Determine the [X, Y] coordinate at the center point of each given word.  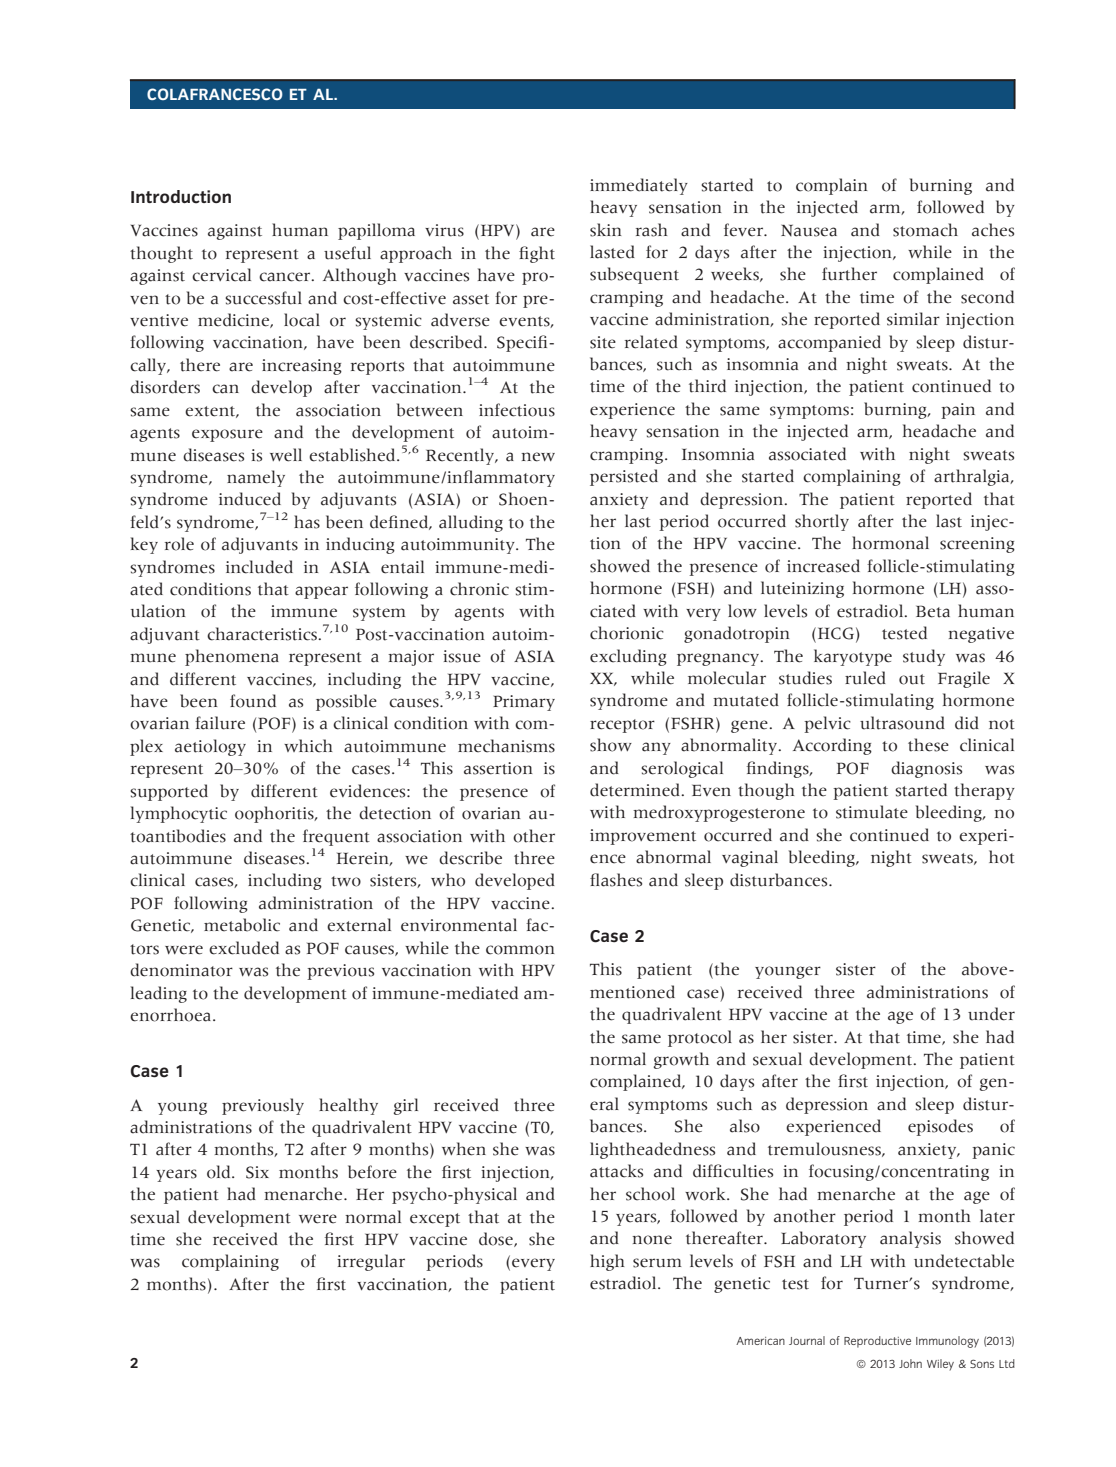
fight [537, 254]
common [520, 950]
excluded [244, 948]
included [259, 567]
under [991, 1014]
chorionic [627, 633]
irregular [371, 1262]
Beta [933, 611]
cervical [221, 275]
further [849, 274]
